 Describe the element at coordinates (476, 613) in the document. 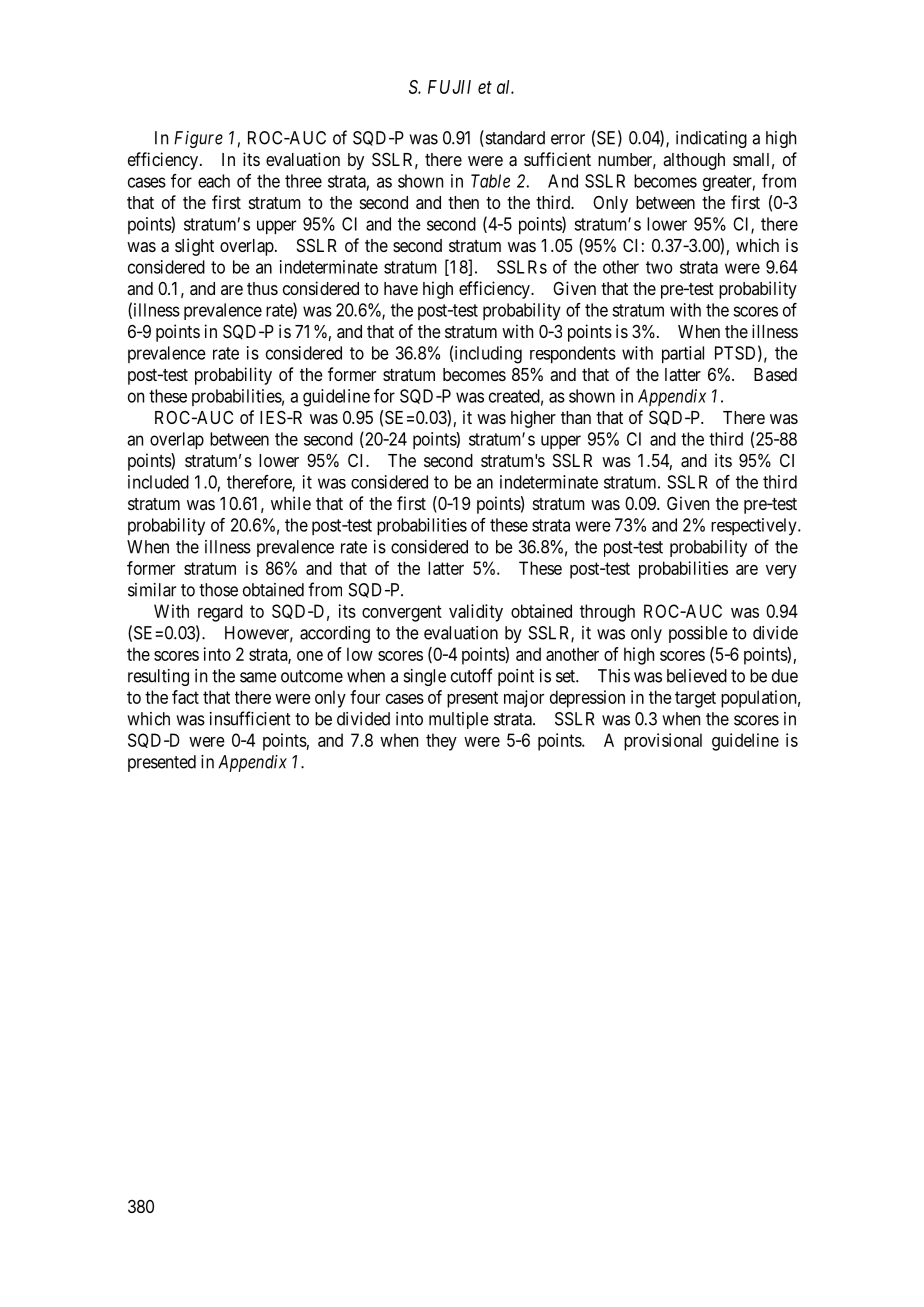

I see `validity` at that location.
